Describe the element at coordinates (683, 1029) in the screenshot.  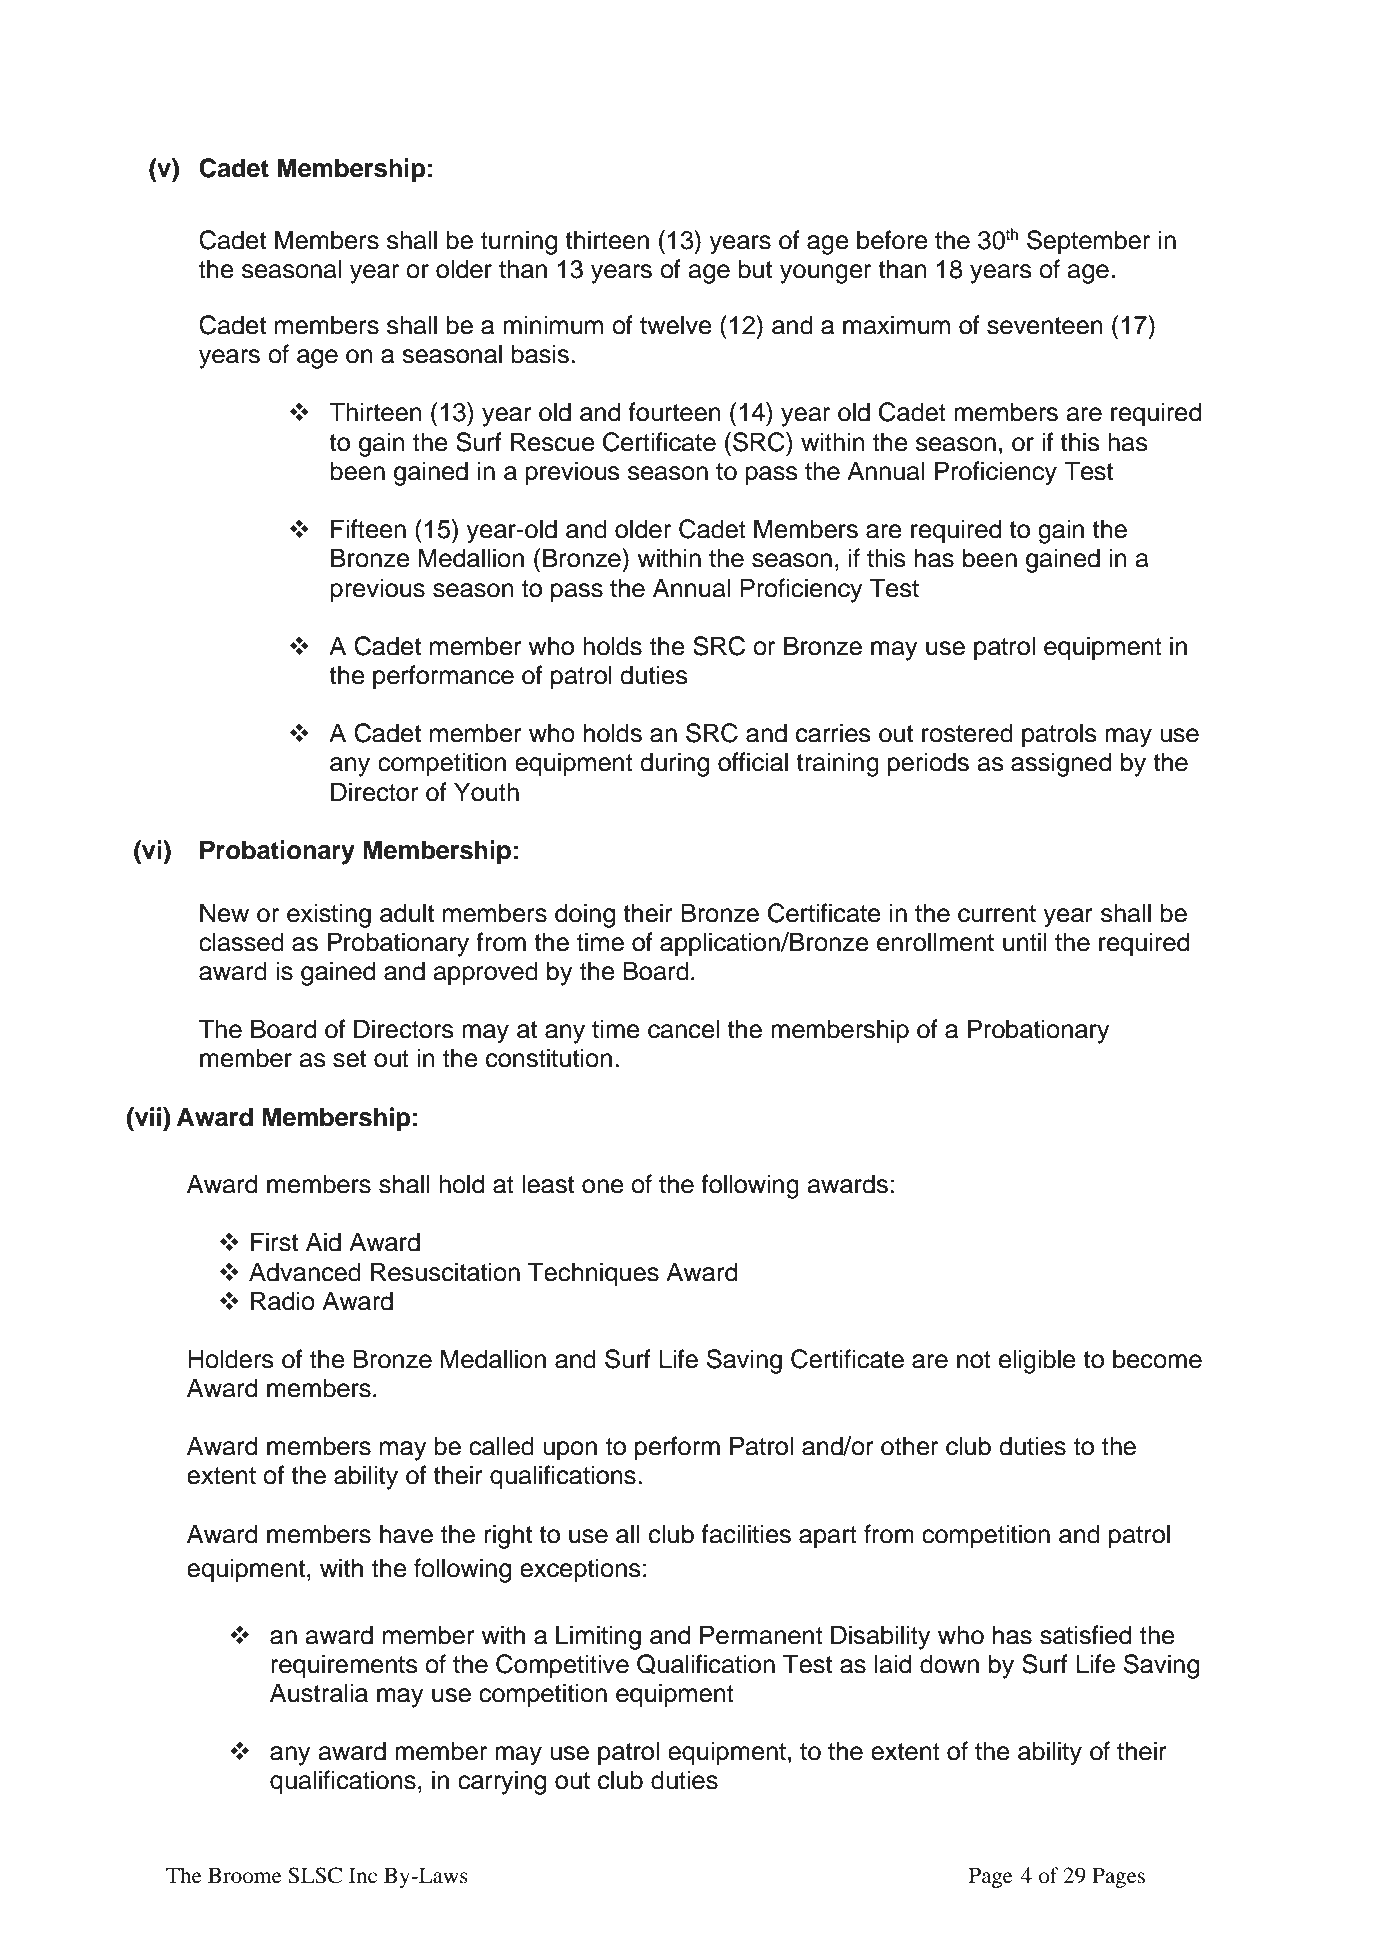
I see `cancel` at that location.
